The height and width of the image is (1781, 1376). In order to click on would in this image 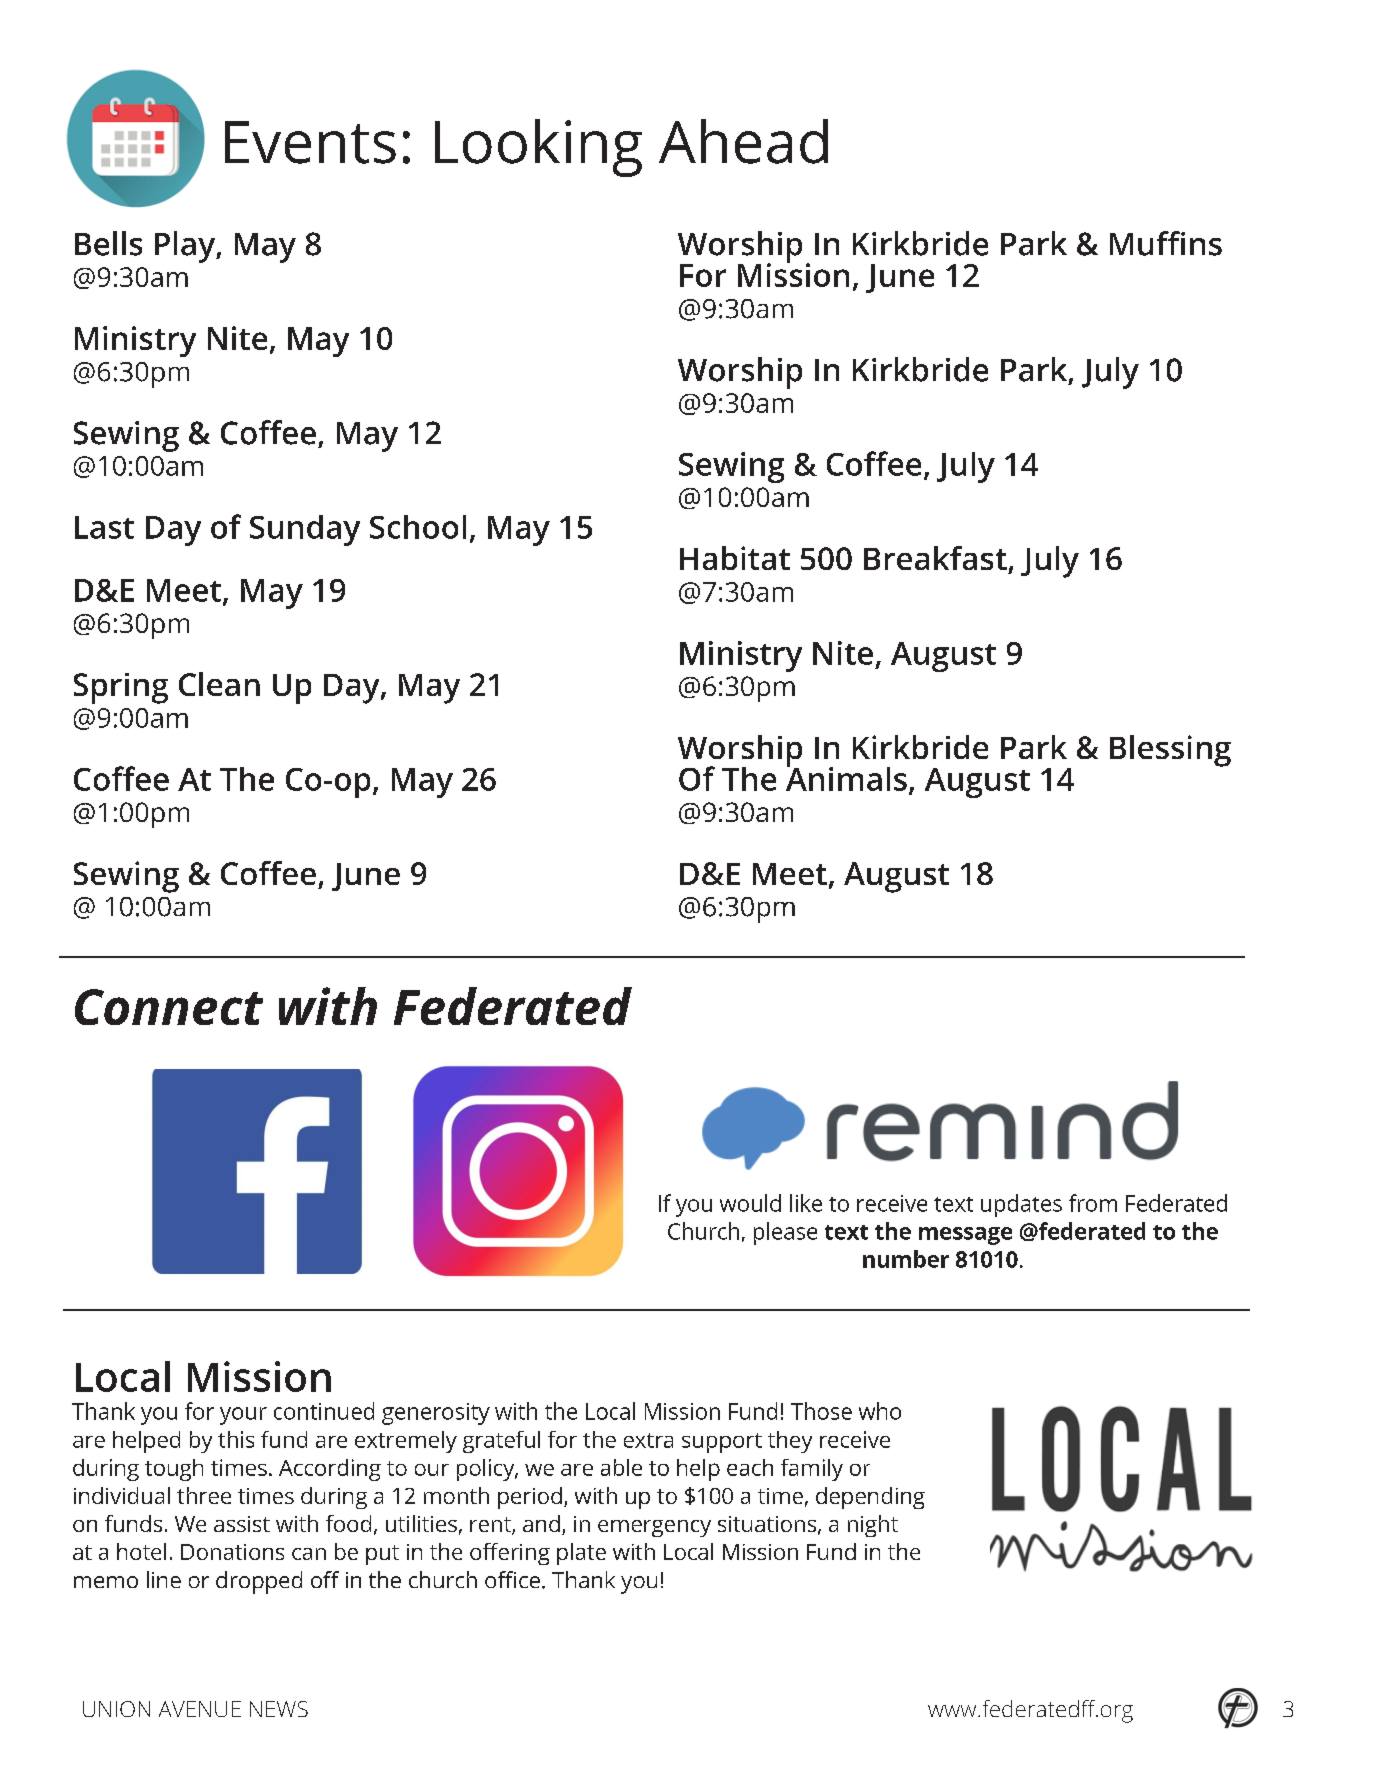, I will do `click(750, 1203)`.
